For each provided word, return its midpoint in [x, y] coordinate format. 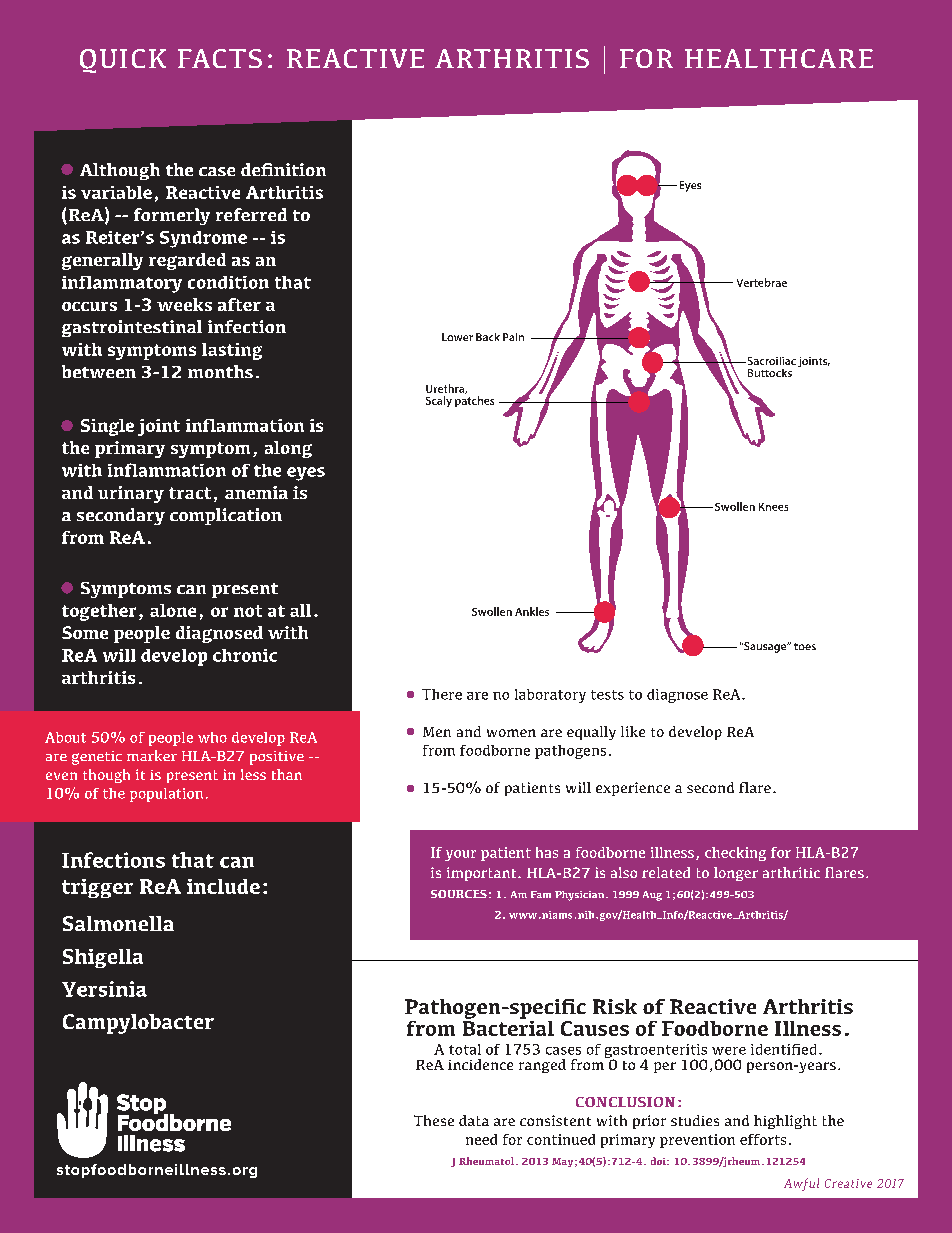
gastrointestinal [132, 328]
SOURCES [459, 894]
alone [173, 610]
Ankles [532, 611]
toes [805, 646]
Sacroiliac [770, 361]
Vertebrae [762, 282]
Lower [457, 337]
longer [736, 874]
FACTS [220, 58]
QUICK [123, 61]
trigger [97, 888]
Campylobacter [138, 1024]
